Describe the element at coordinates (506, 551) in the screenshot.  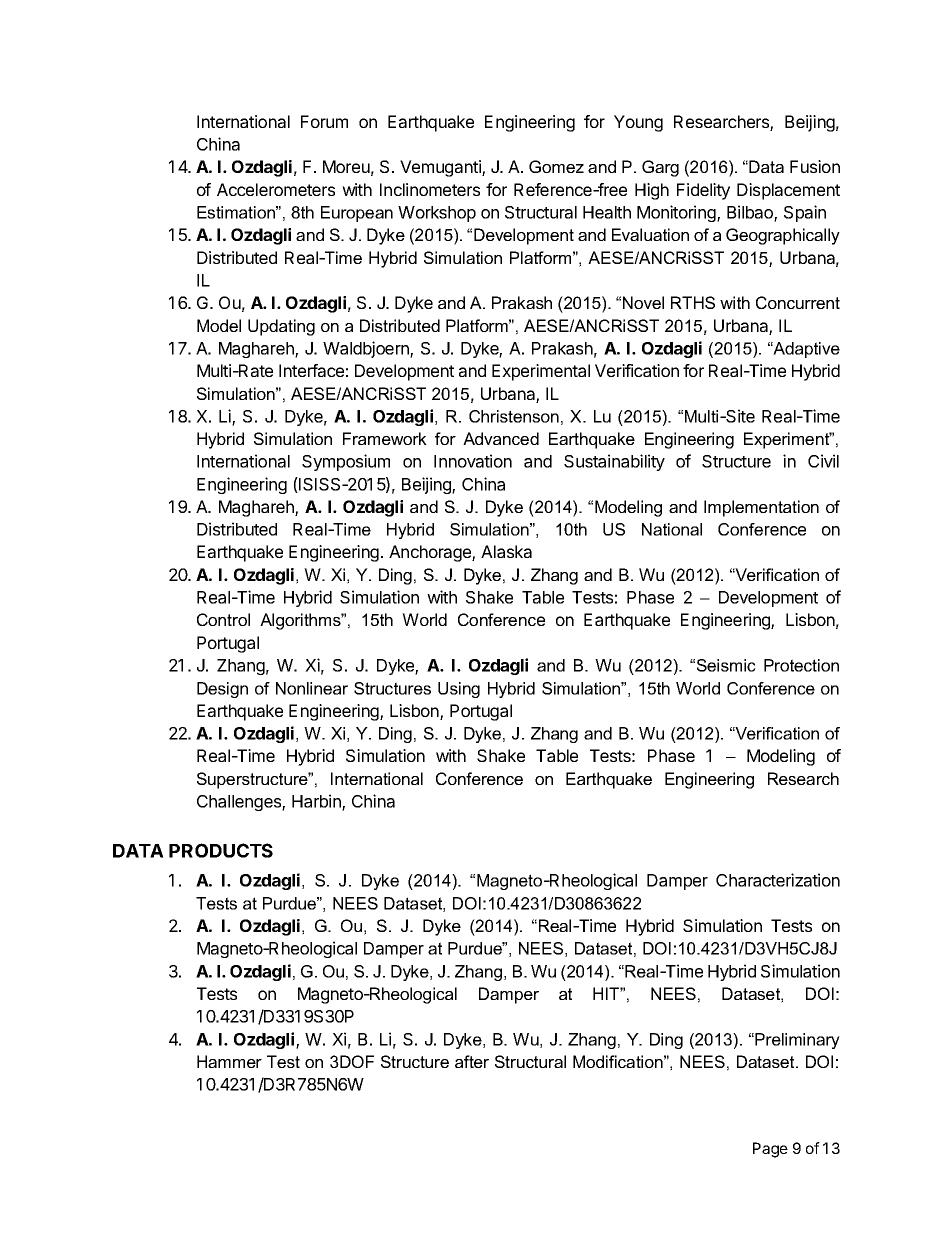
I see `Alaska` at that location.
